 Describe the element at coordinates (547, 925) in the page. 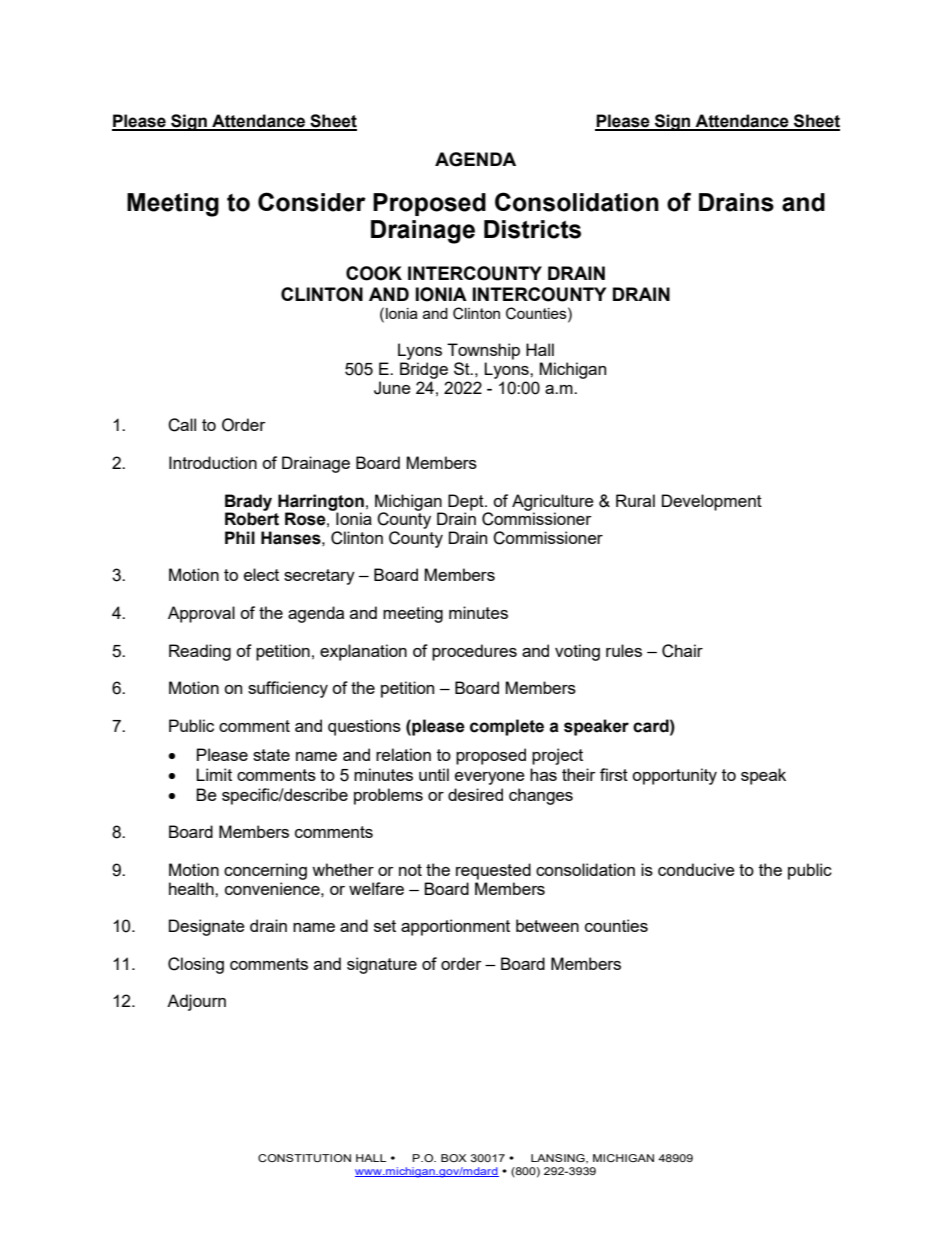

I see `between` at that location.
